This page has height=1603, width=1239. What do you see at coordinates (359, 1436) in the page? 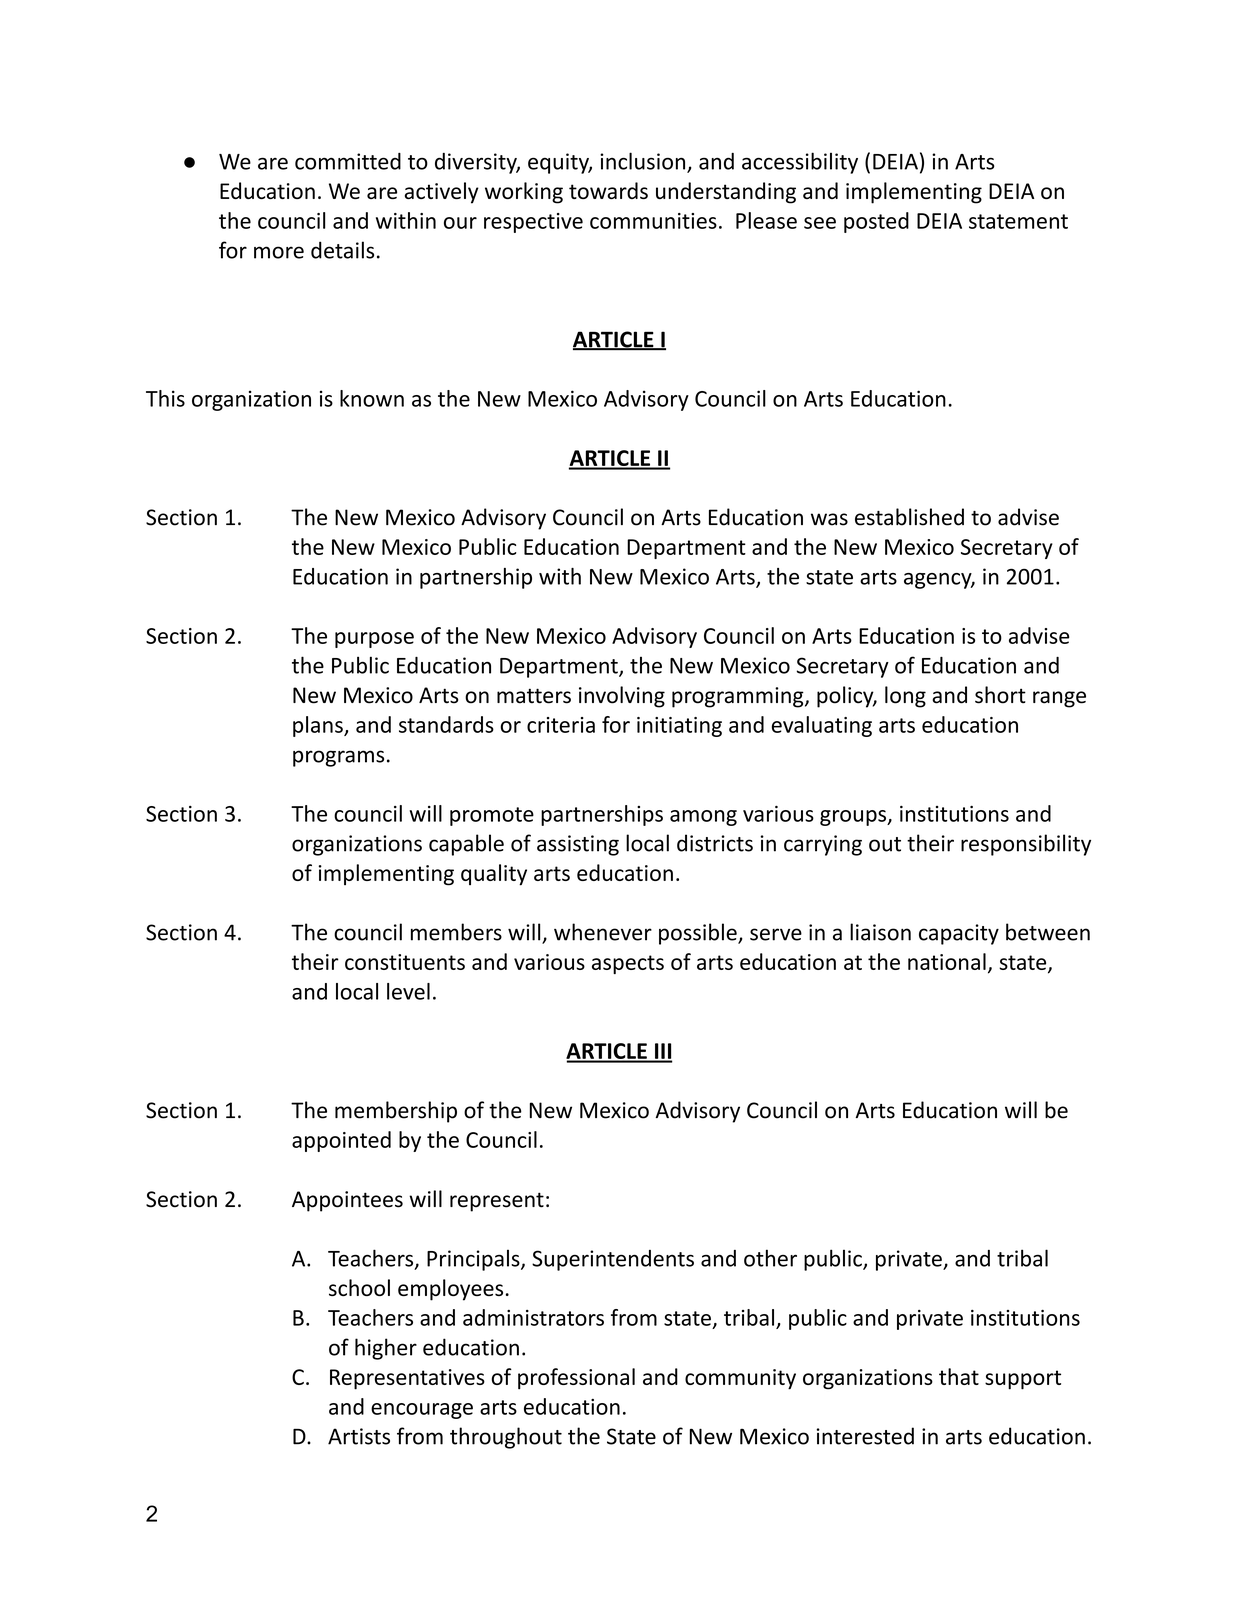
I see `Artists` at bounding box center [359, 1436].
